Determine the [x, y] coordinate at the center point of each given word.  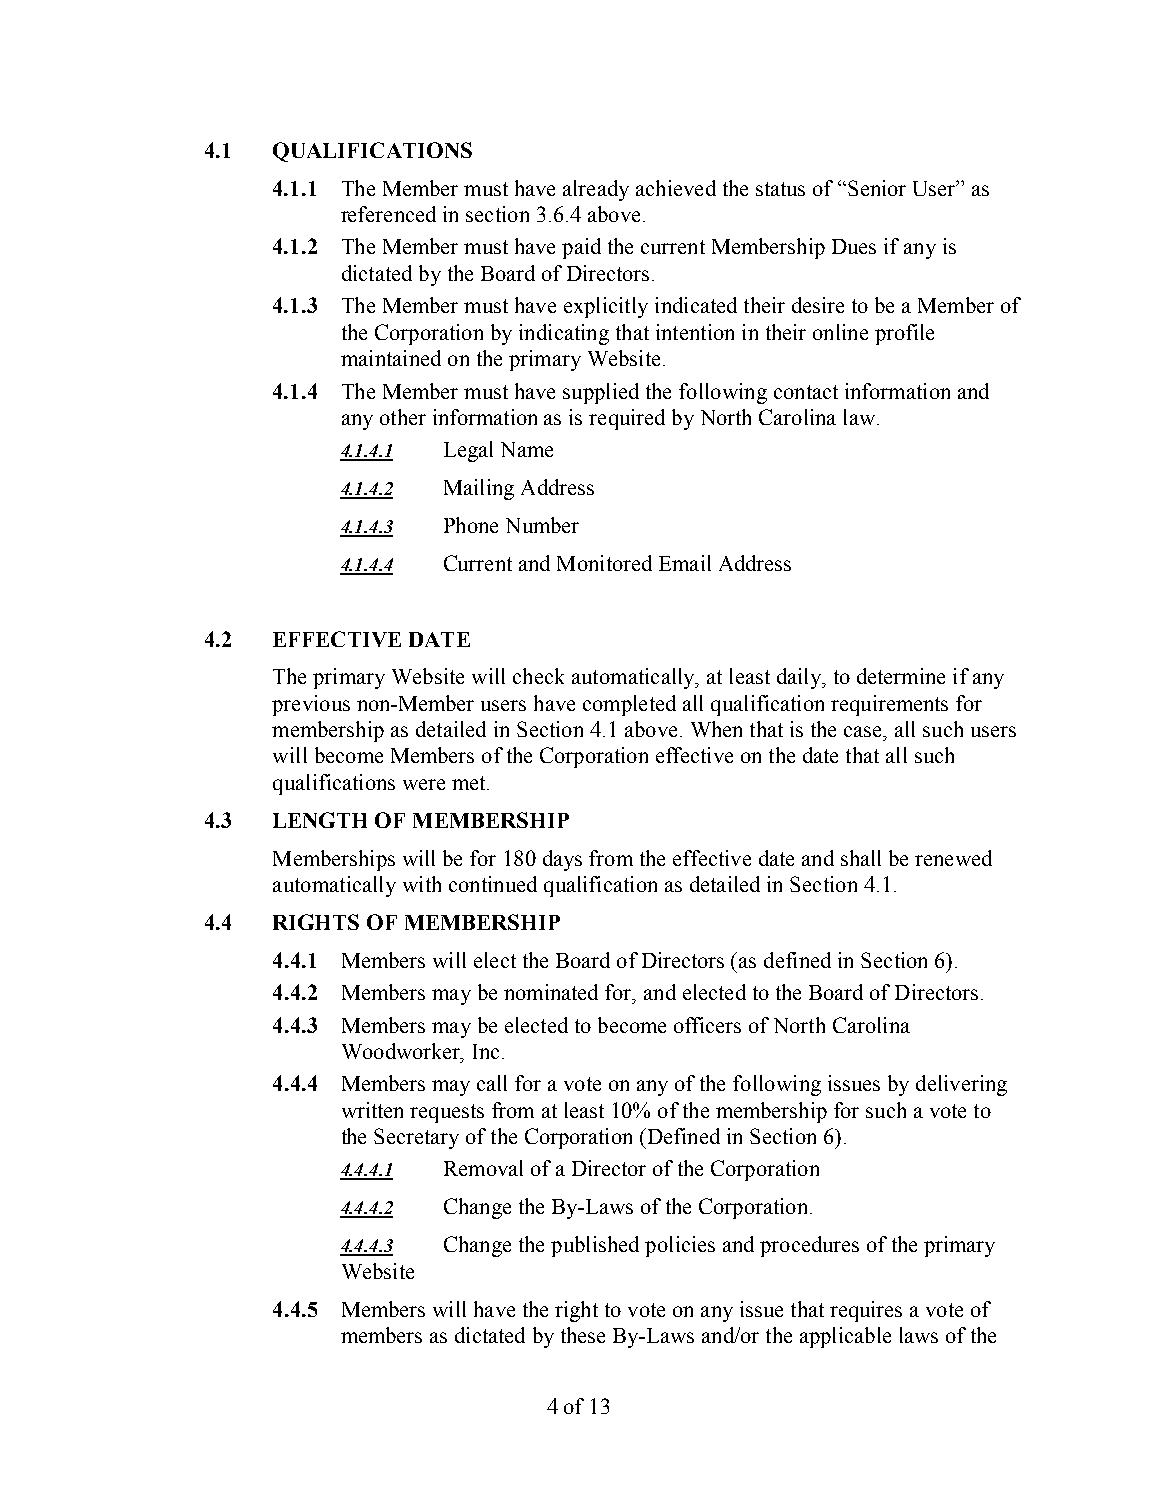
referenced [388, 214]
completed [629, 705]
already [596, 190]
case [864, 731]
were [424, 784]
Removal [483, 1168]
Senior [877, 188]
